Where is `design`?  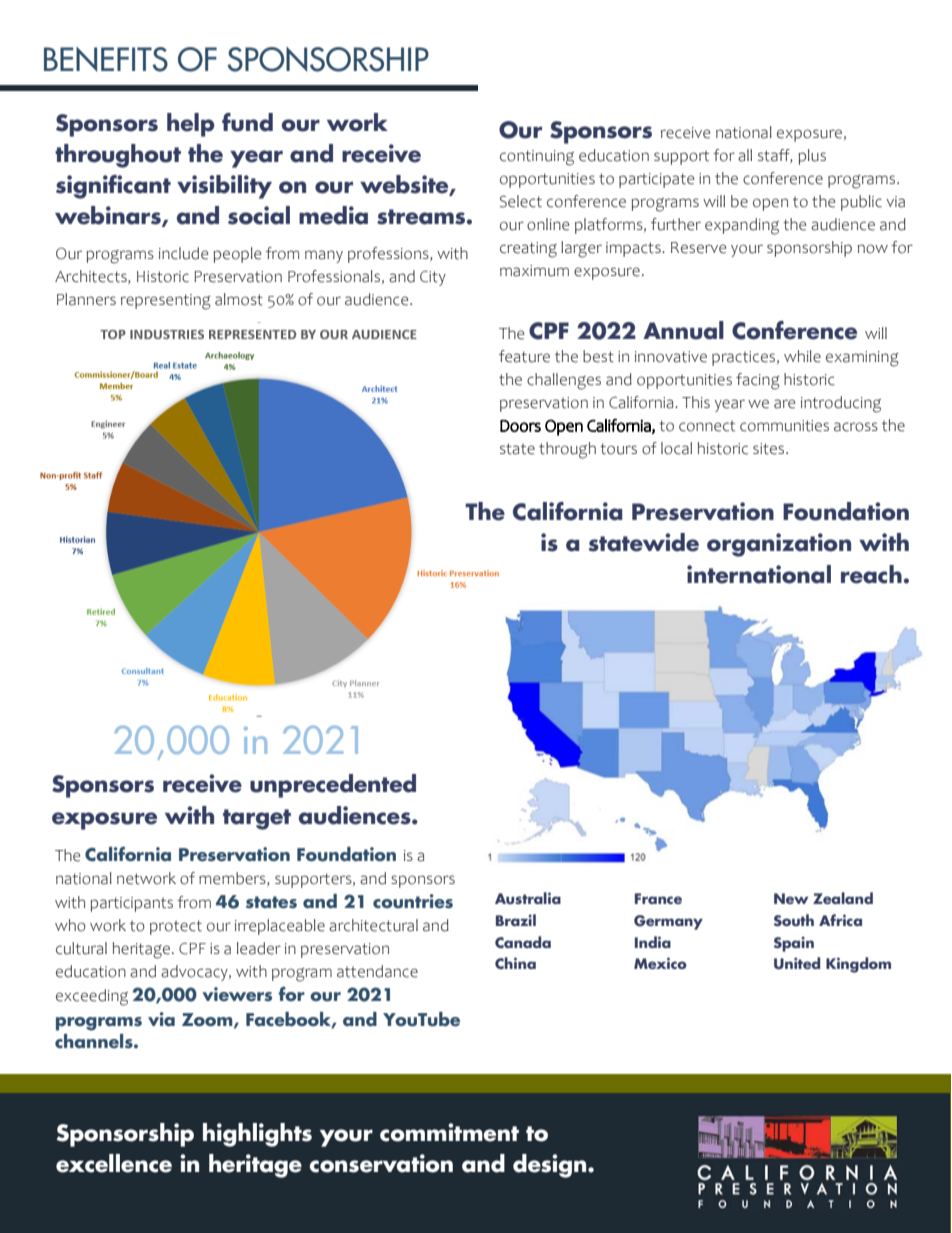
design is located at coordinates (551, 1166).
